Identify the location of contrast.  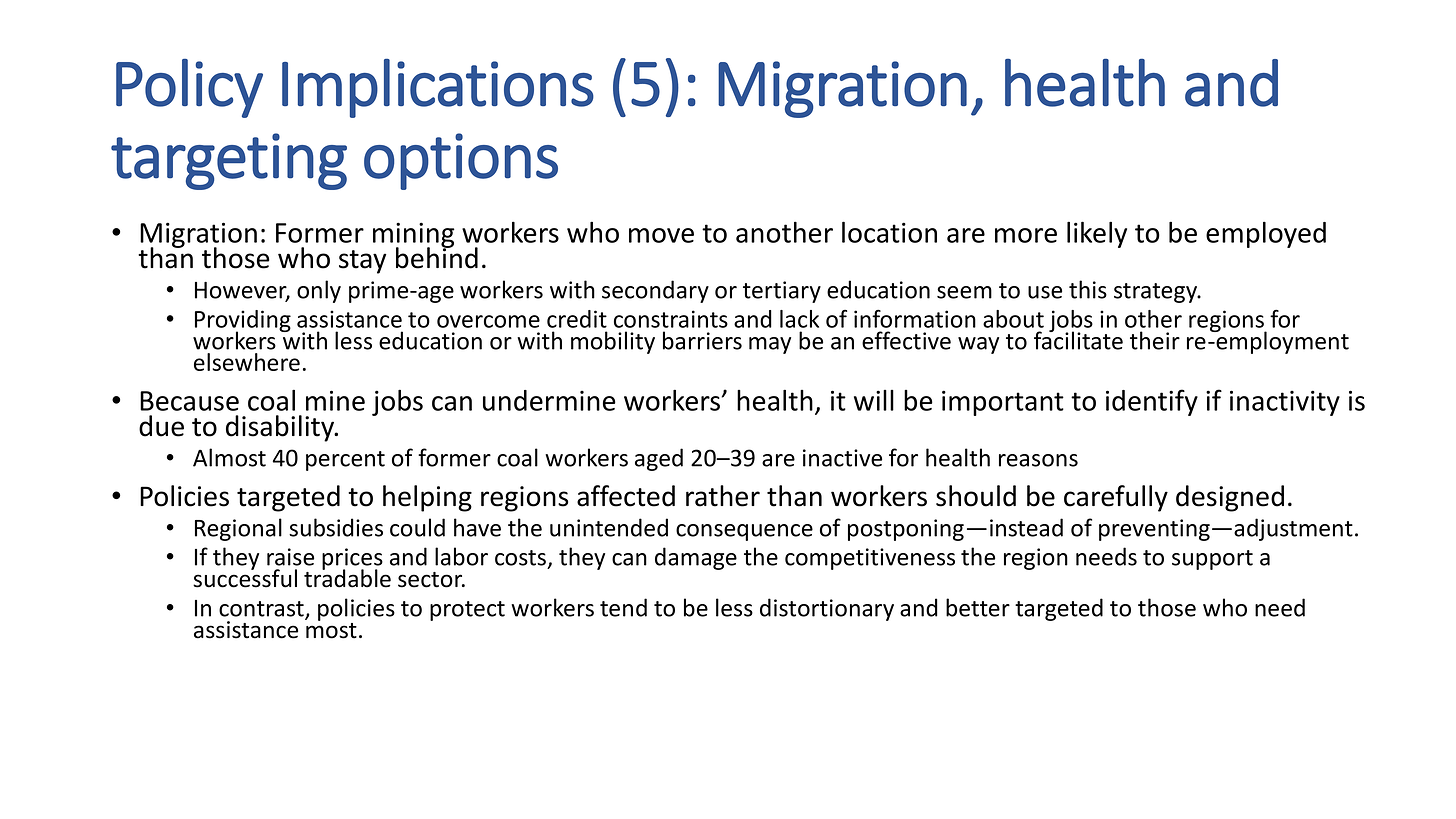
(262, 610).
